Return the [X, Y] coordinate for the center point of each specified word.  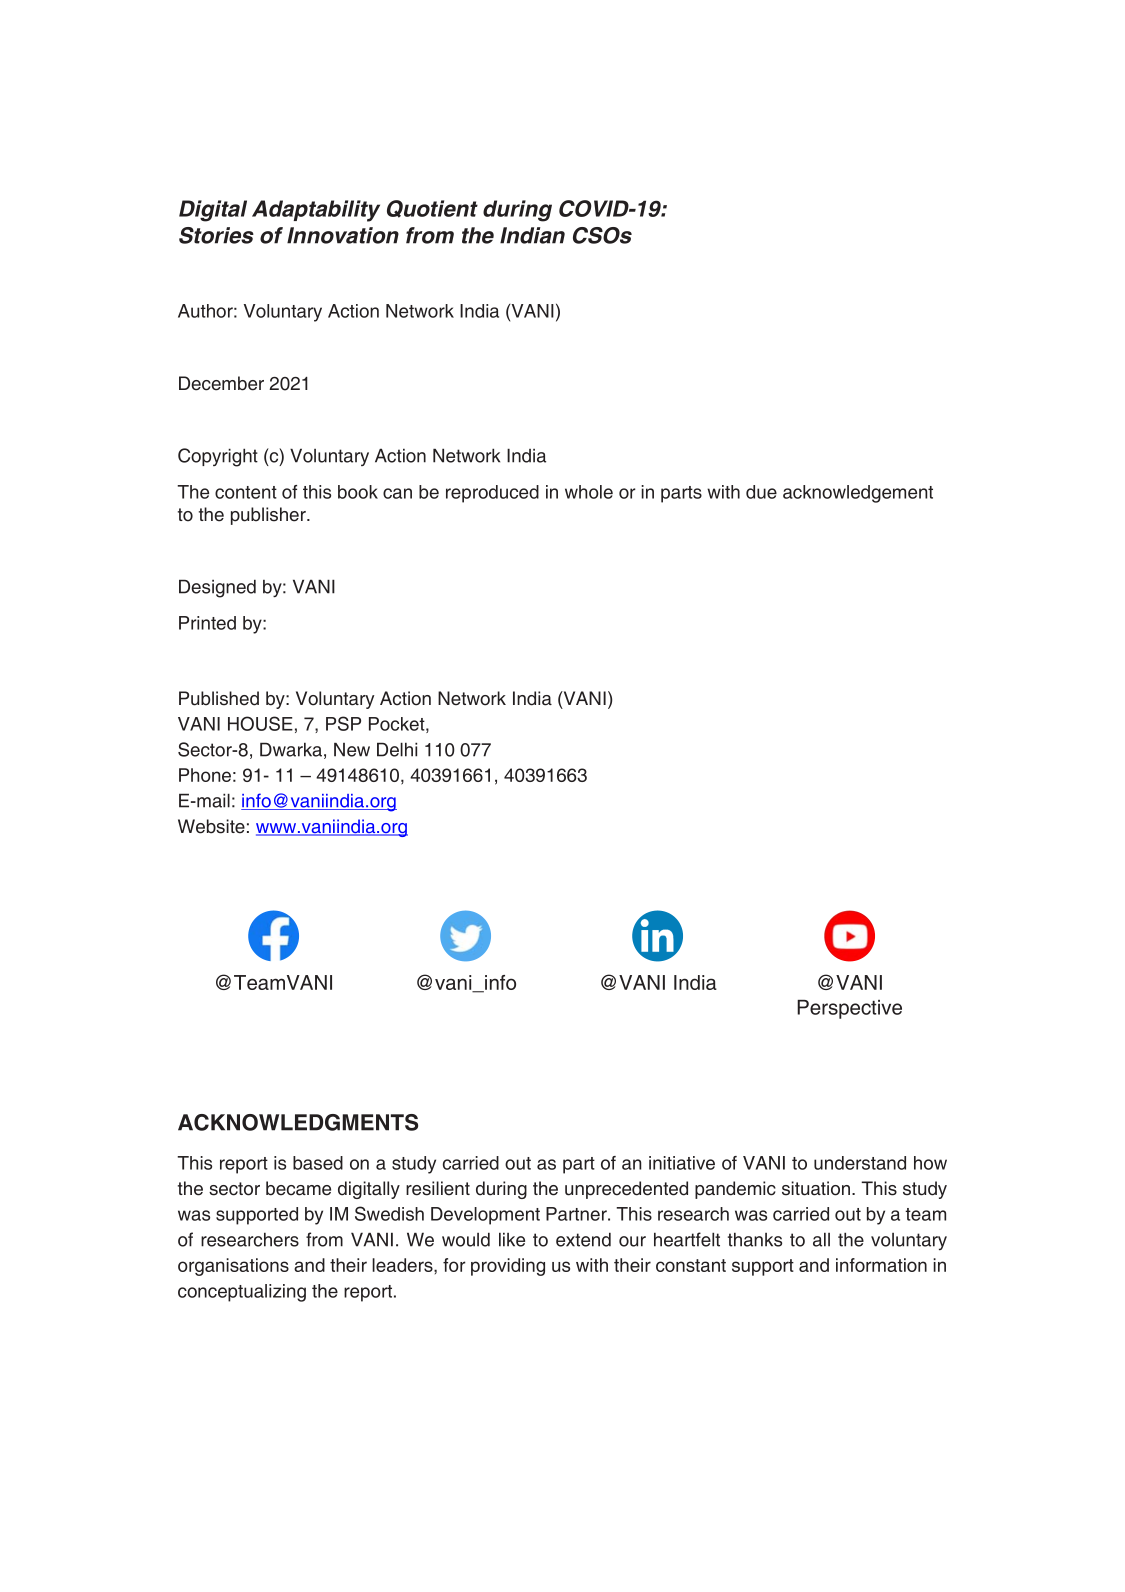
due [761, 492]
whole [589, 492]
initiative [682, 1163]
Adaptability [316, 211]
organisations [233, 1267]
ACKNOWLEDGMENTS [298, 1122]
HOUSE [260, 723]
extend [583, 1239]
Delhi [397, 749]
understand [860, 1163]
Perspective [849, 1009]
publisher [269, 516]
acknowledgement [858, 494]
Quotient [432, 209]
